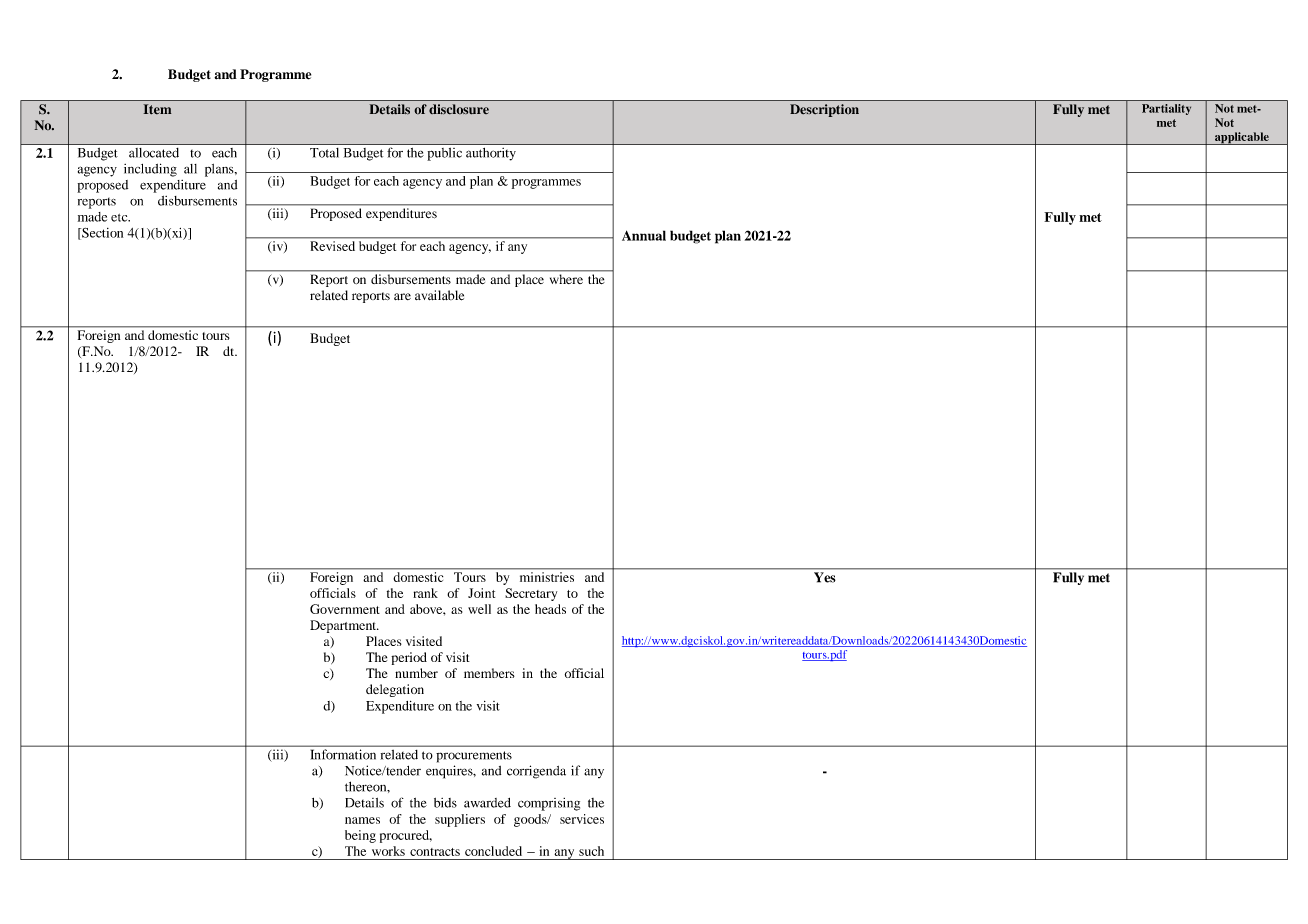  I want to click on ministries, so click(547, 577).
